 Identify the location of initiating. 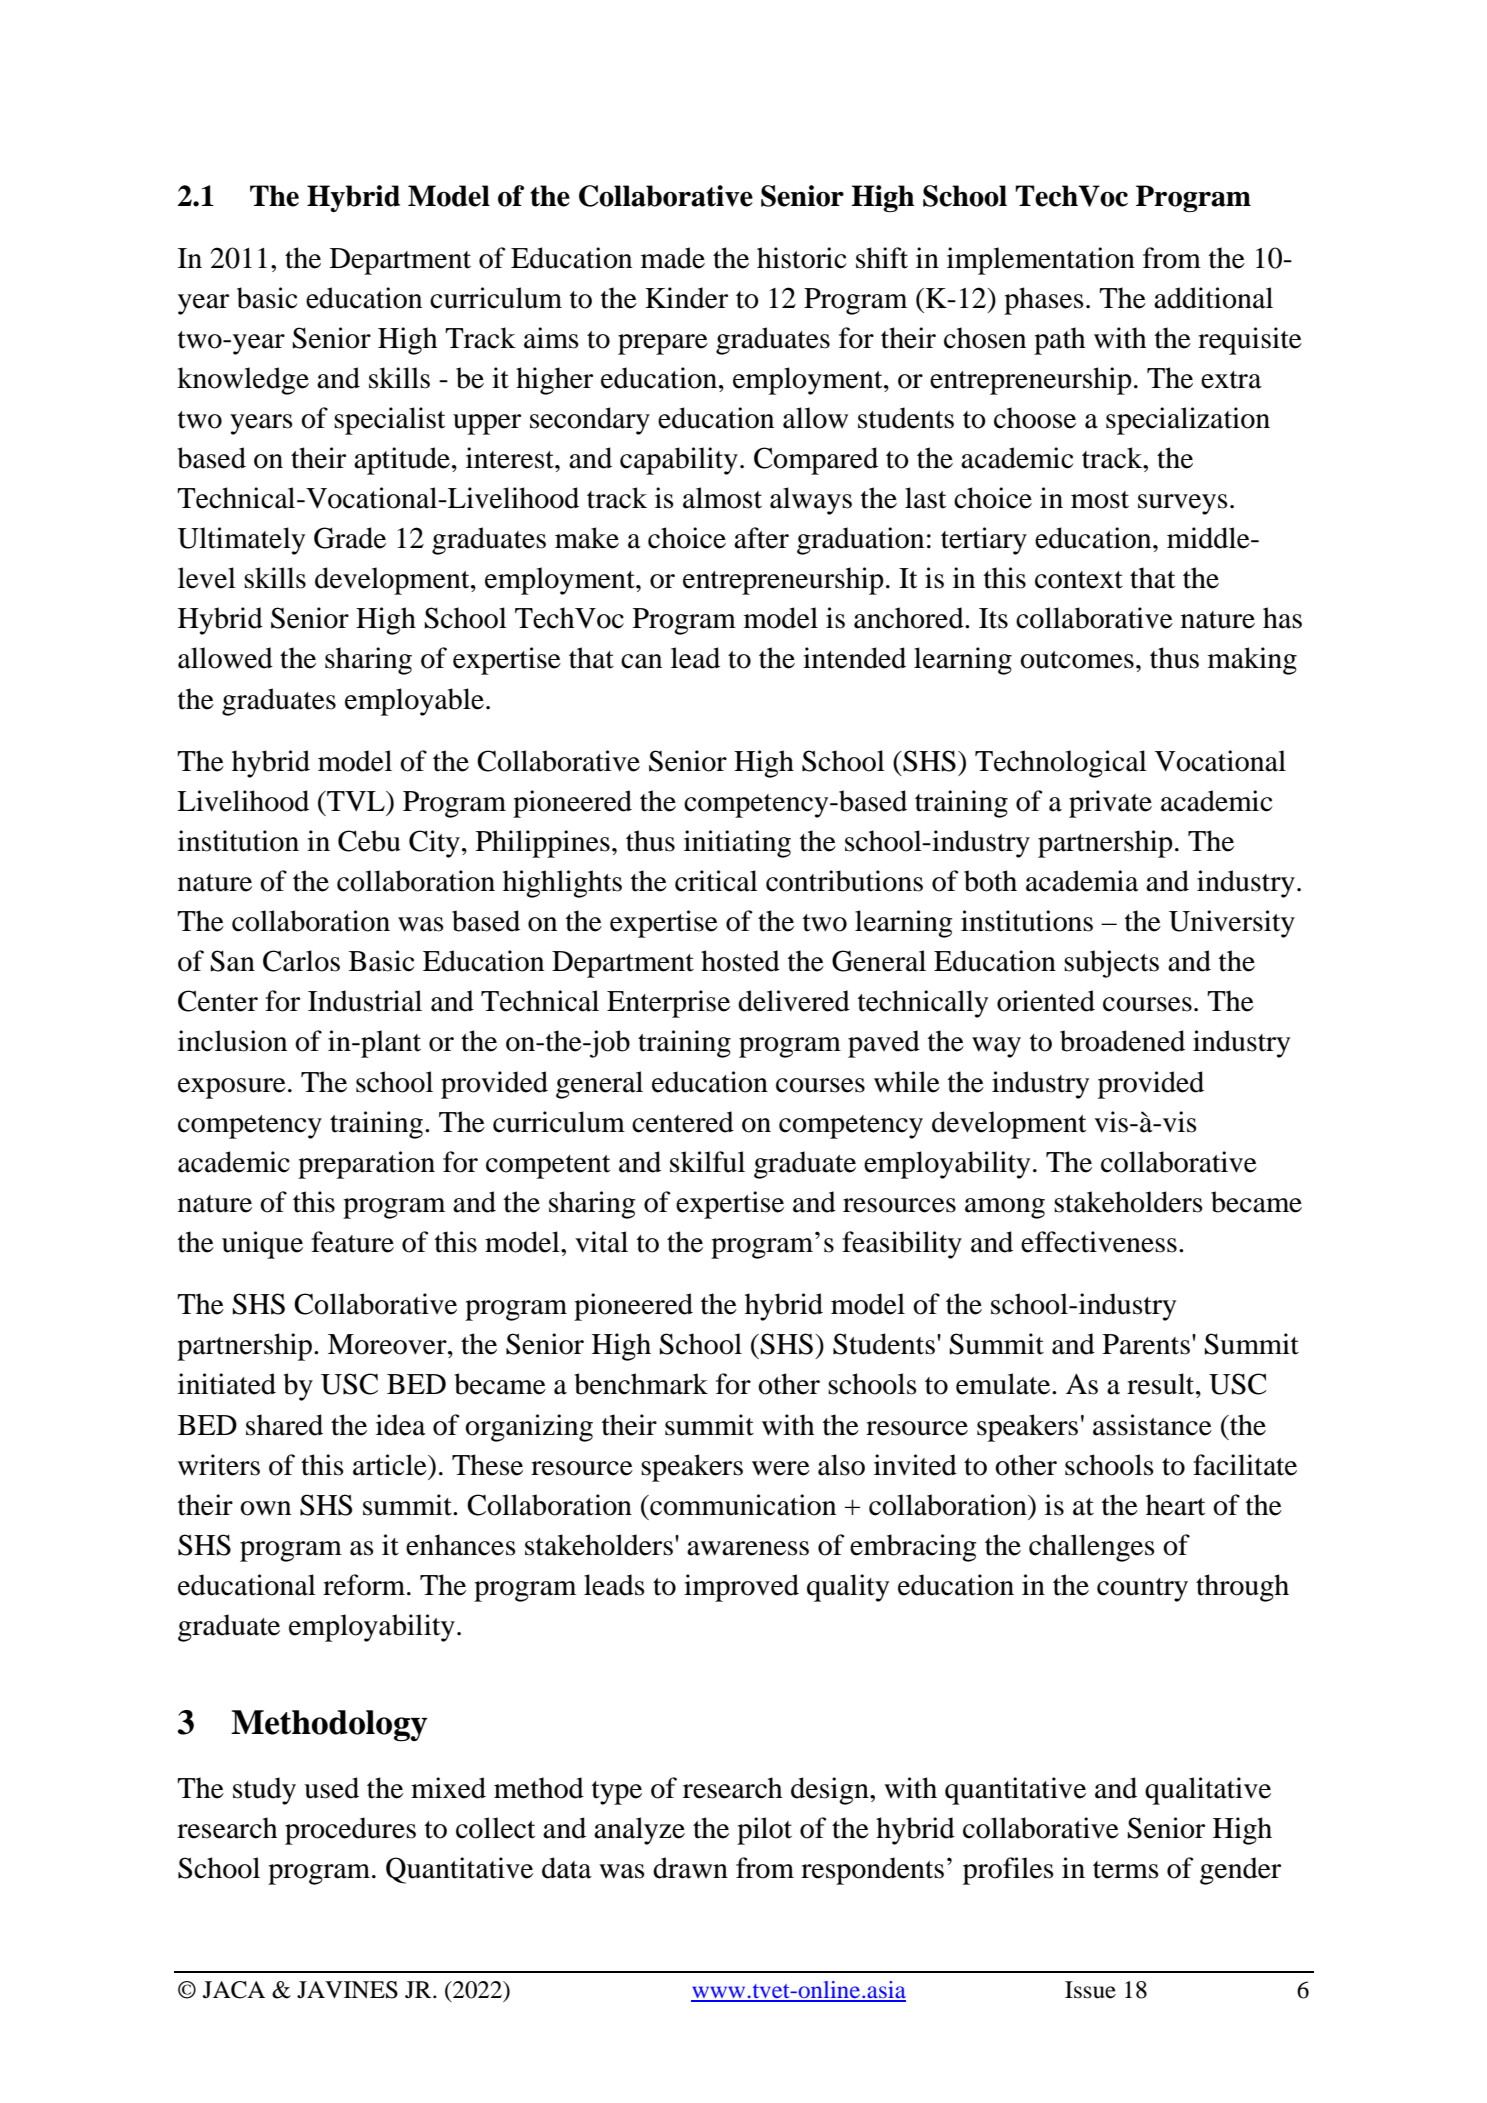
(737, 844).
